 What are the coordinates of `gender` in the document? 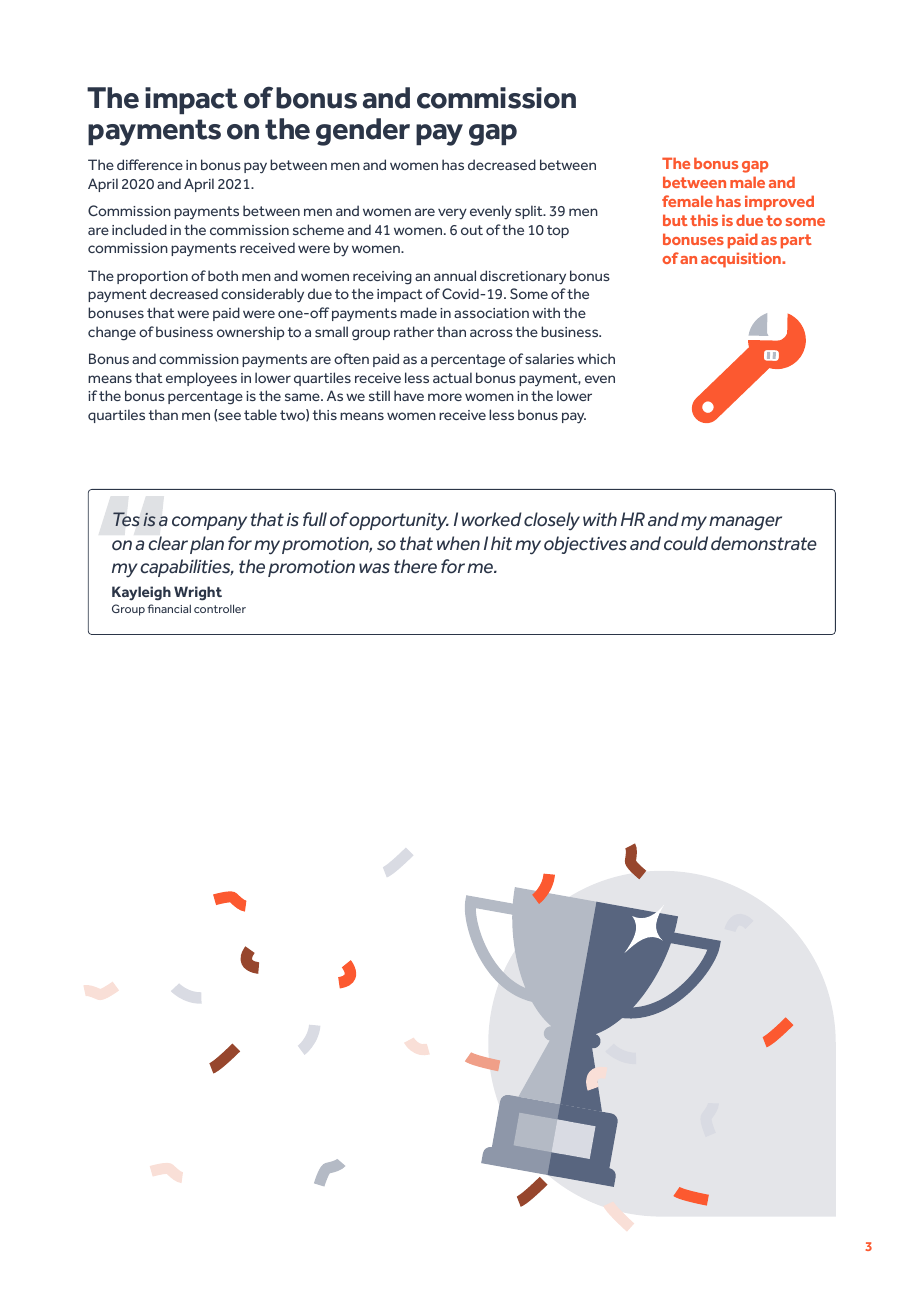 It's located at (363, 132).
